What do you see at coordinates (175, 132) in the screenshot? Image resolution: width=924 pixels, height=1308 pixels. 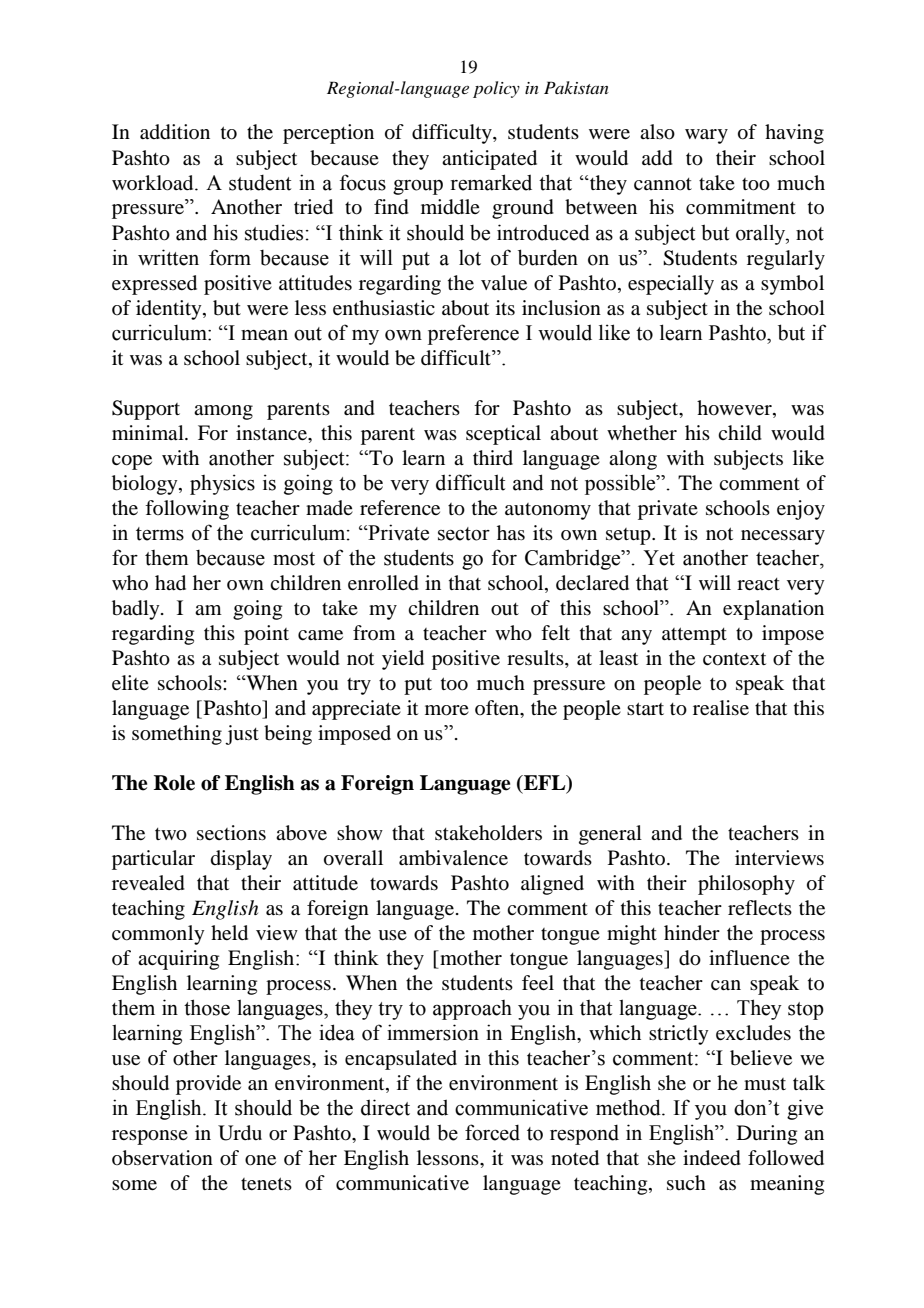 I see `addition` at bounding box center [175, 132].
